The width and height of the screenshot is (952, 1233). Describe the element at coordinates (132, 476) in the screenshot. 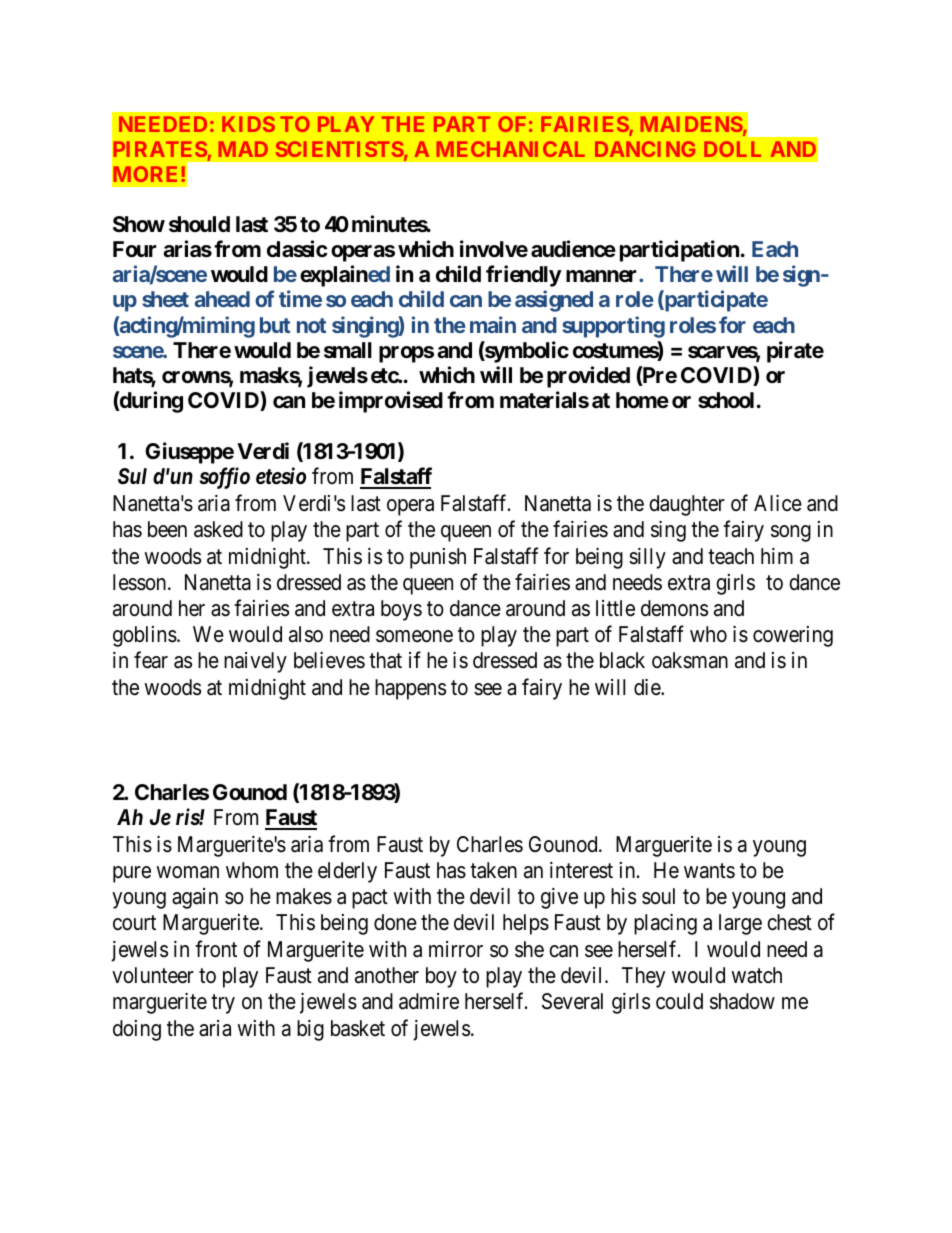

I see `Sul` at that location.
